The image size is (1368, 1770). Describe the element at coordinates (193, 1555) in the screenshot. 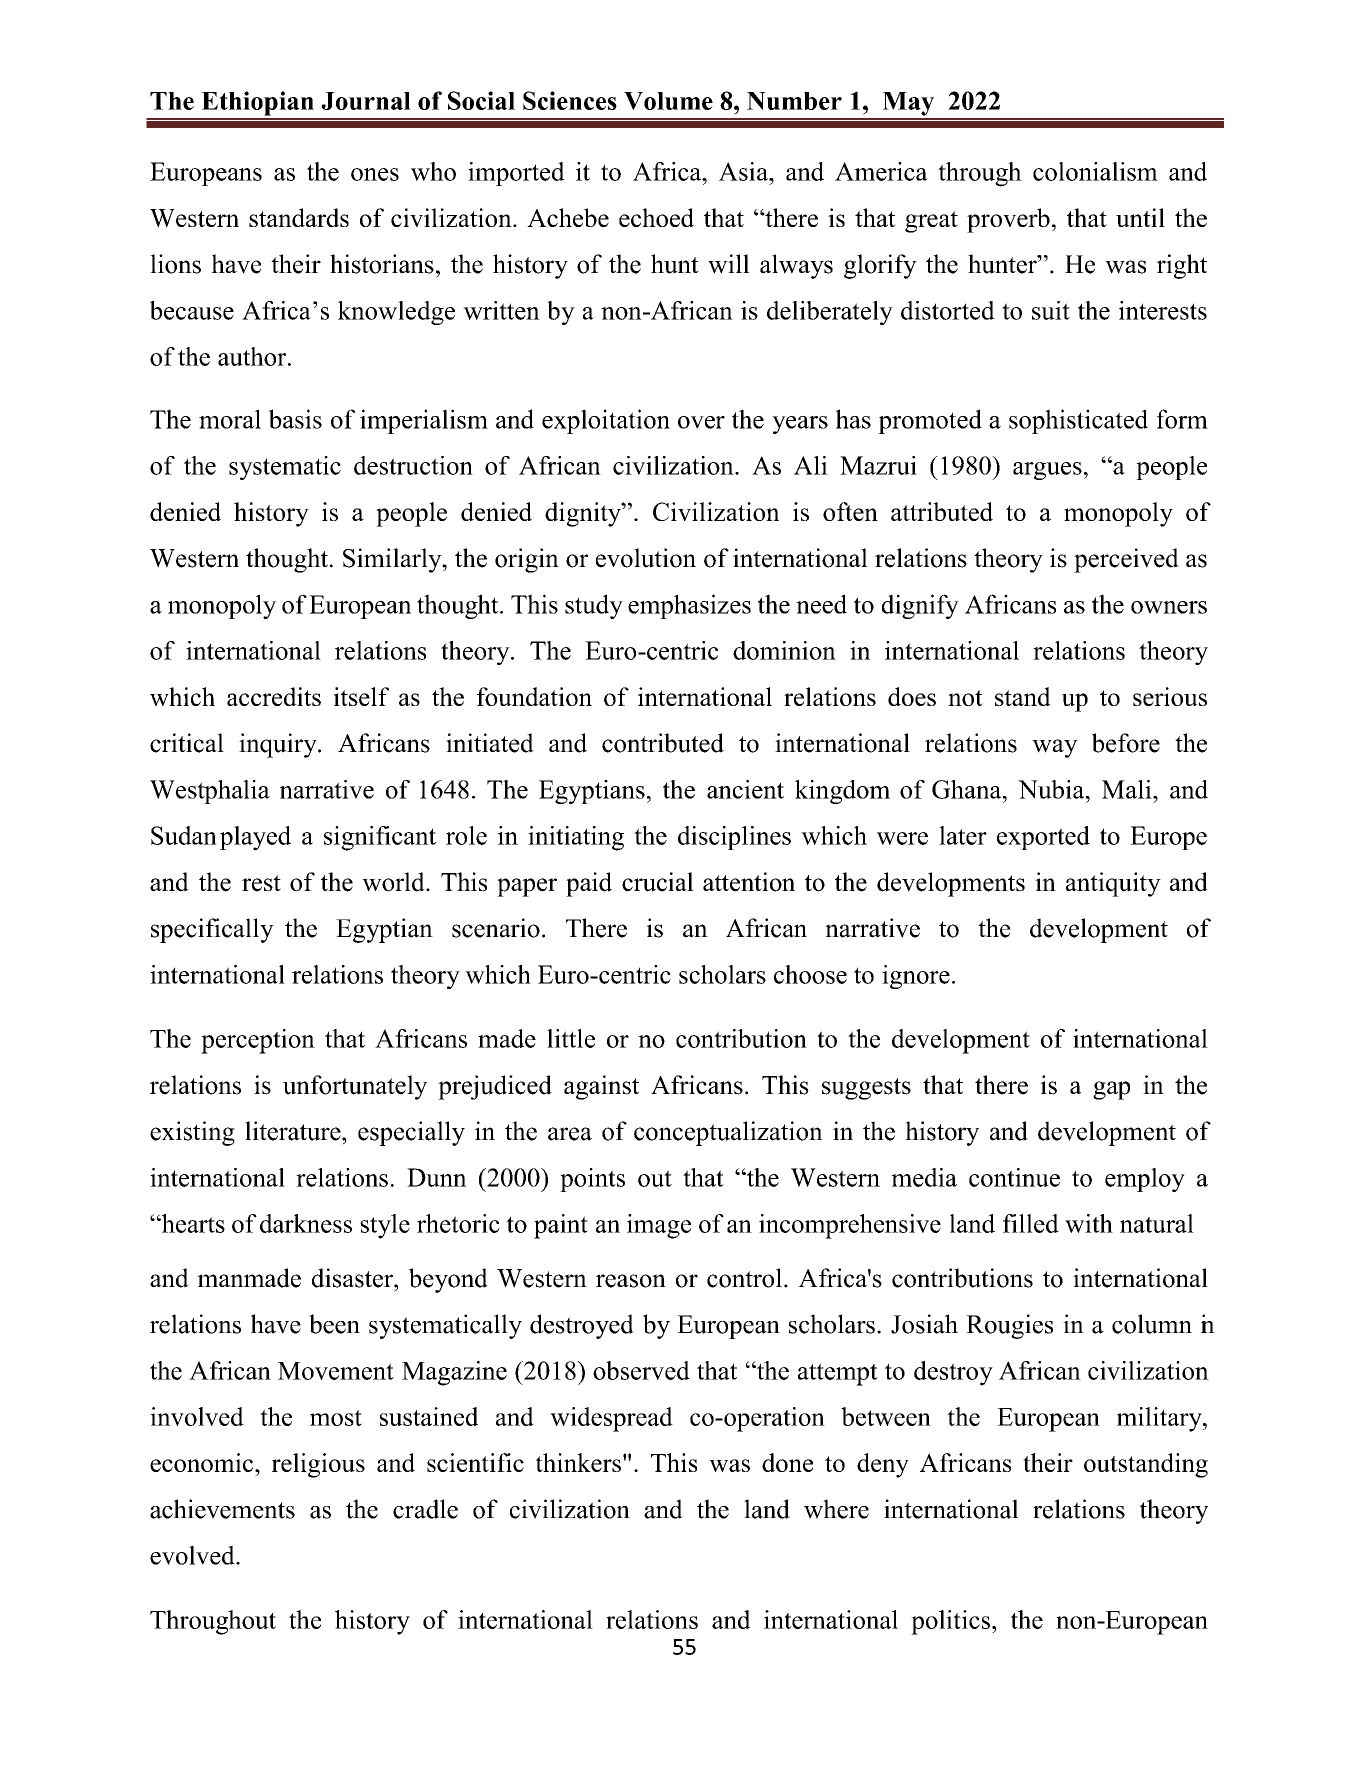

I see `evolved` at that location.
